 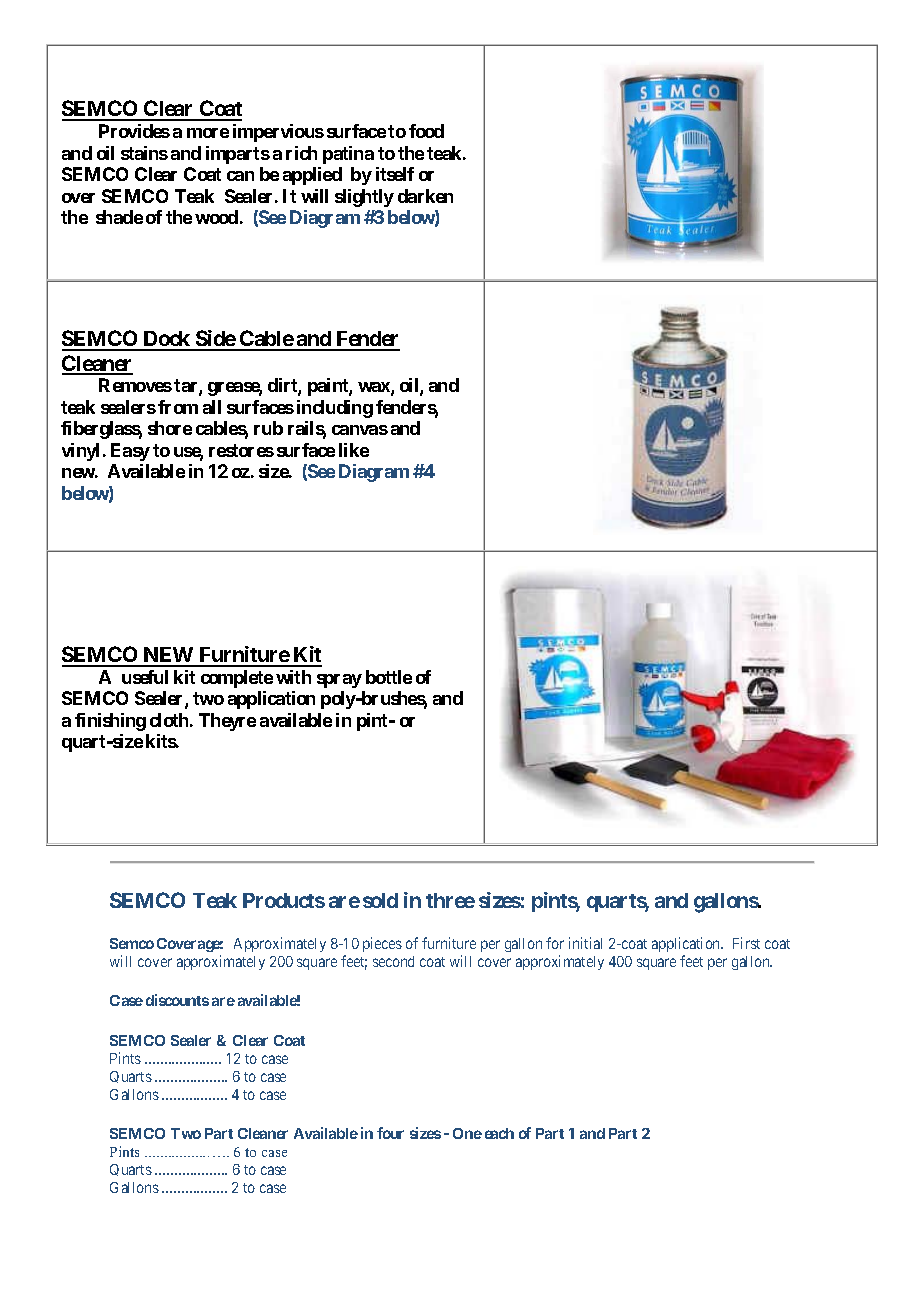 I want to click on itself, so click(x=395, y=174).
